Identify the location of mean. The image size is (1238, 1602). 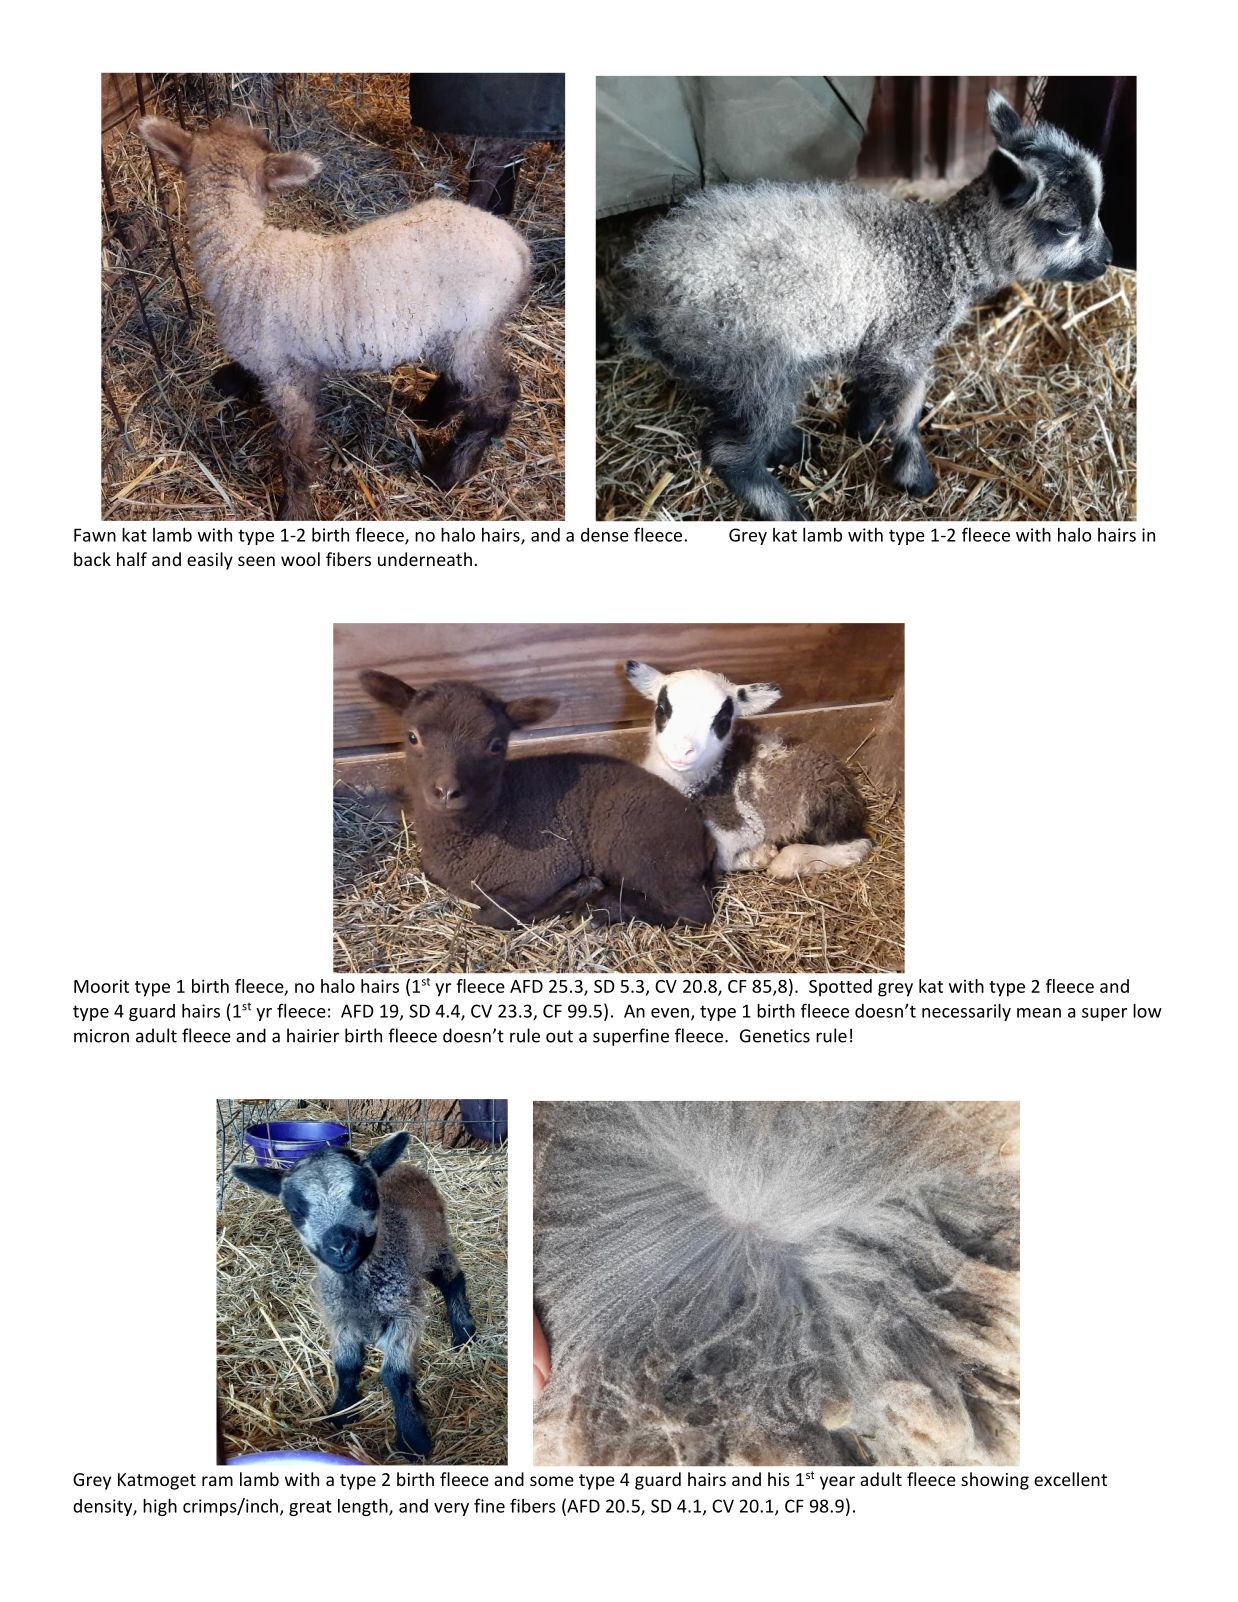
(1039, 1013).
